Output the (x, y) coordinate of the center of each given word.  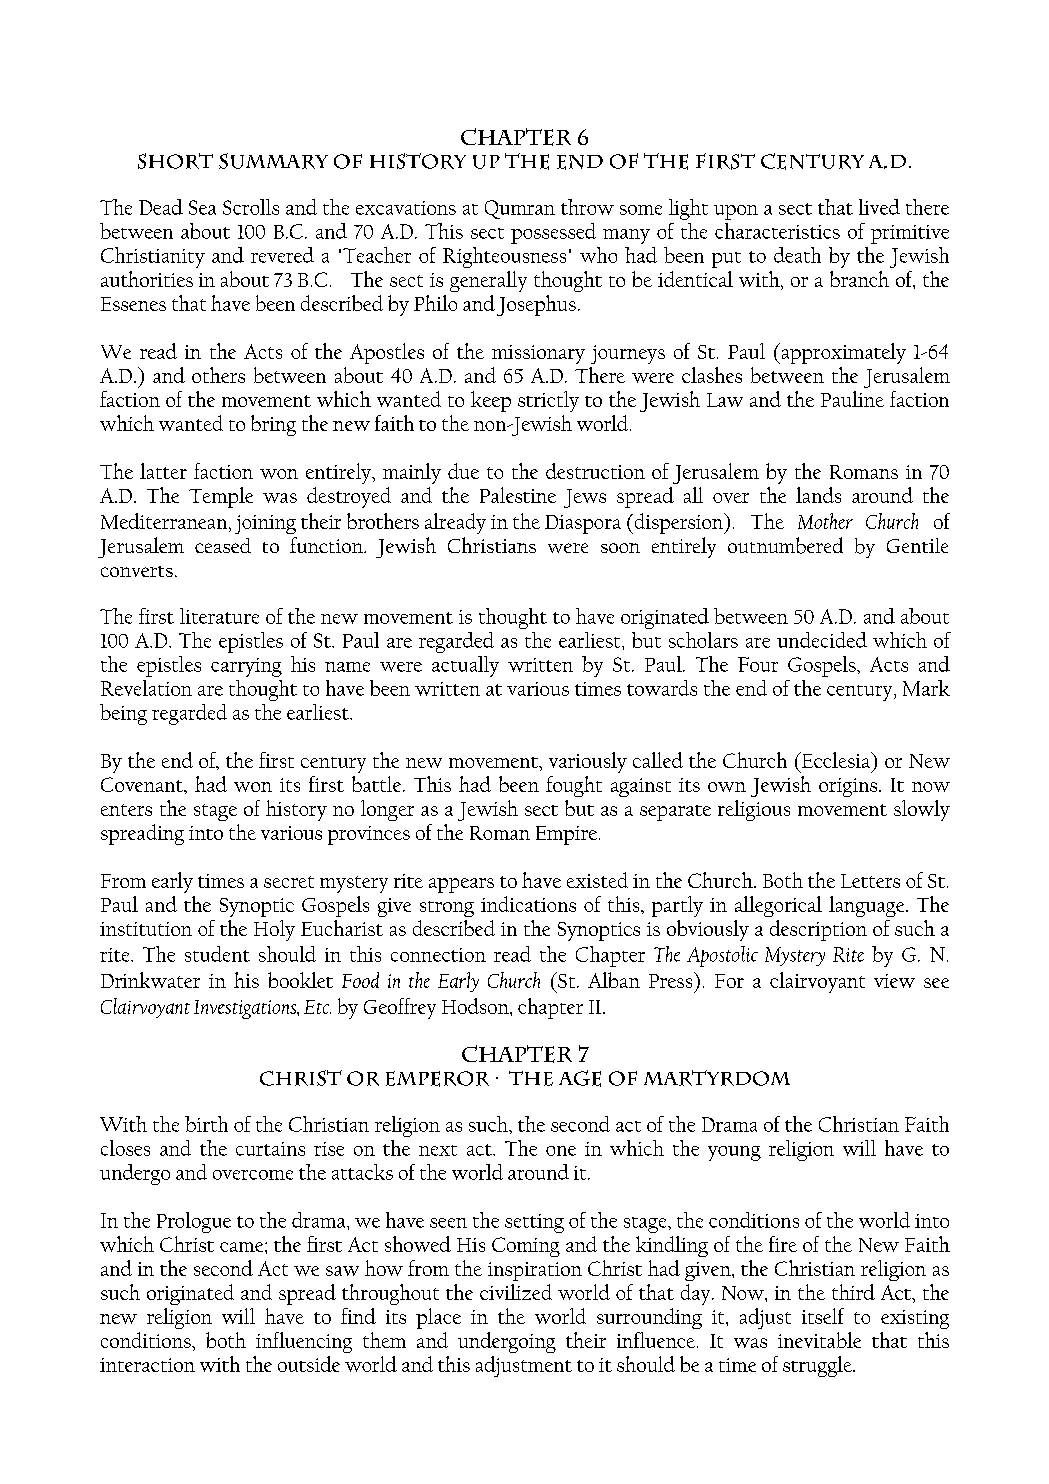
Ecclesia (836, 760)
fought (574, 786)
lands (818, 495)
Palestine (518, 495)
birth (206, 1124)
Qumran (520, 209)
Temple (221, 497)
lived (879, 207)
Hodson (476, 1006)
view (894, 981)
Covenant (143, 784)
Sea (202, 207)
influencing (304, 1342)
